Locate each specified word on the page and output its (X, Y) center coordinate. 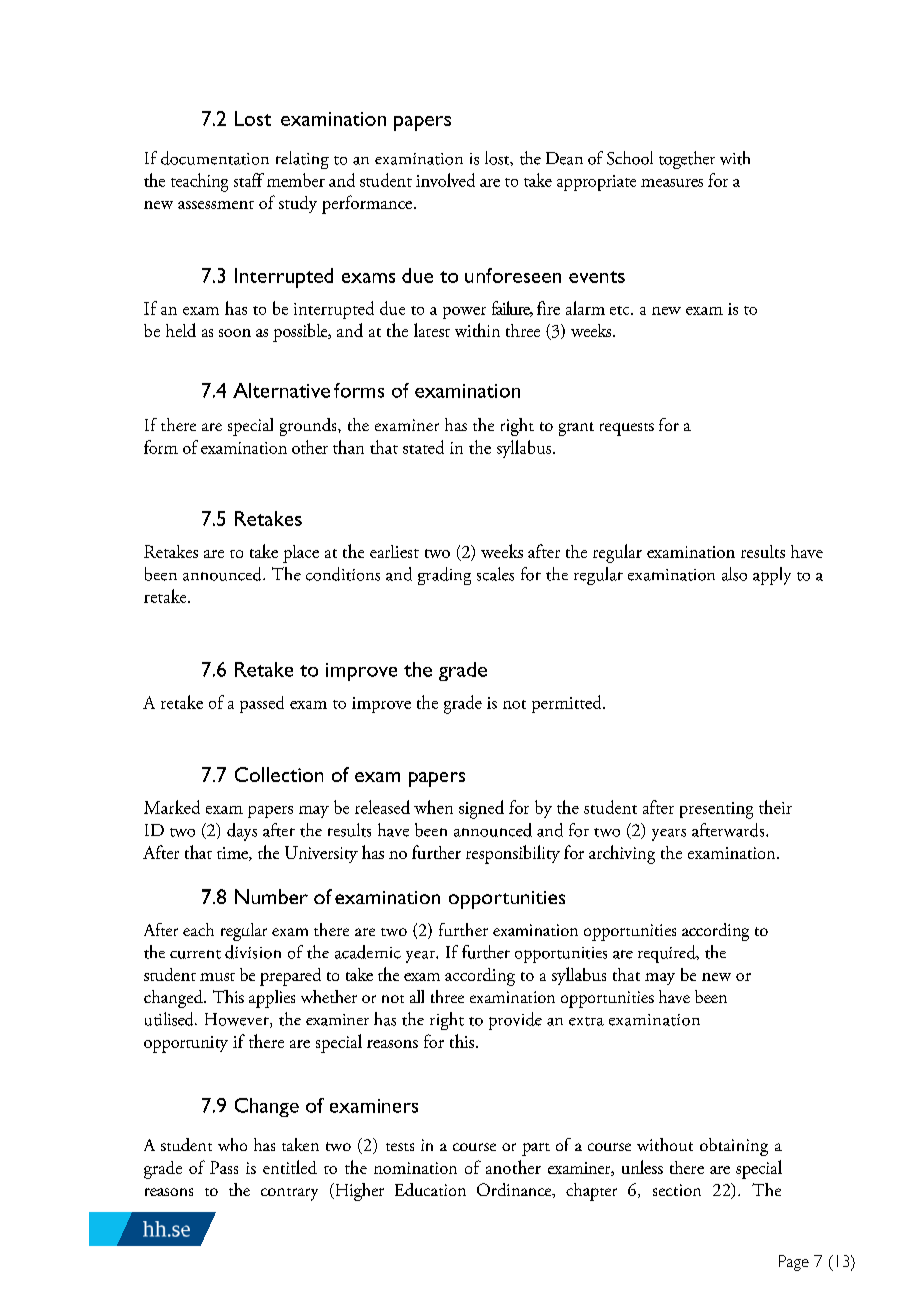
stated (423, 447)
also (734, 574)
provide (515, 1021)
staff (249, 180)
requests (627, 429)
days (242, 832)
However (238, 1020)
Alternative (281, 390)
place (301, 554)
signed (481, 809)
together (687, 160)
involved (445, 180)
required (668, 954)
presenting (716, 810)
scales (495, 574)
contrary (289, 1194)
